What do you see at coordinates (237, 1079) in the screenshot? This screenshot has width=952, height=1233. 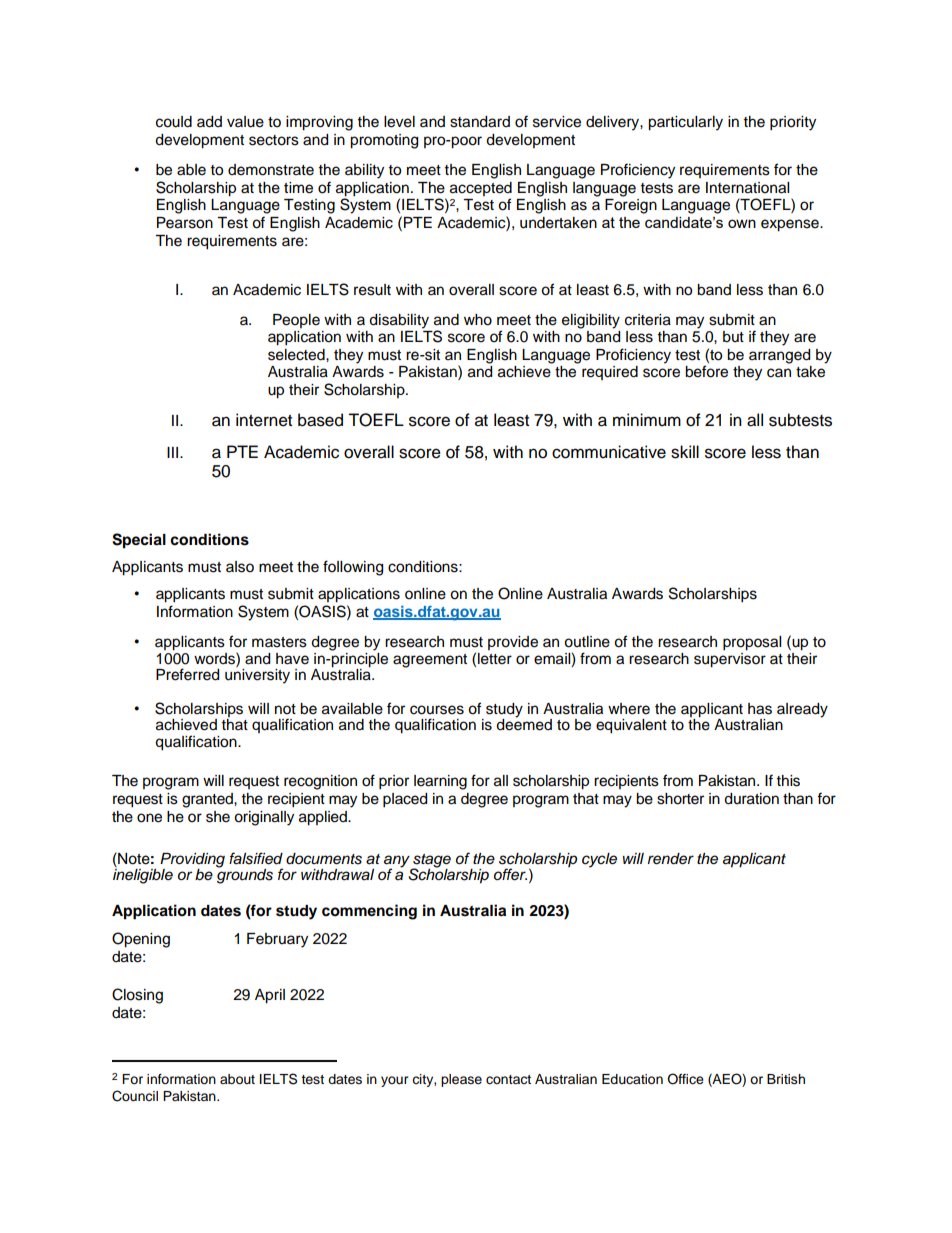 I see `about` at bounding box center [237, 1079].
